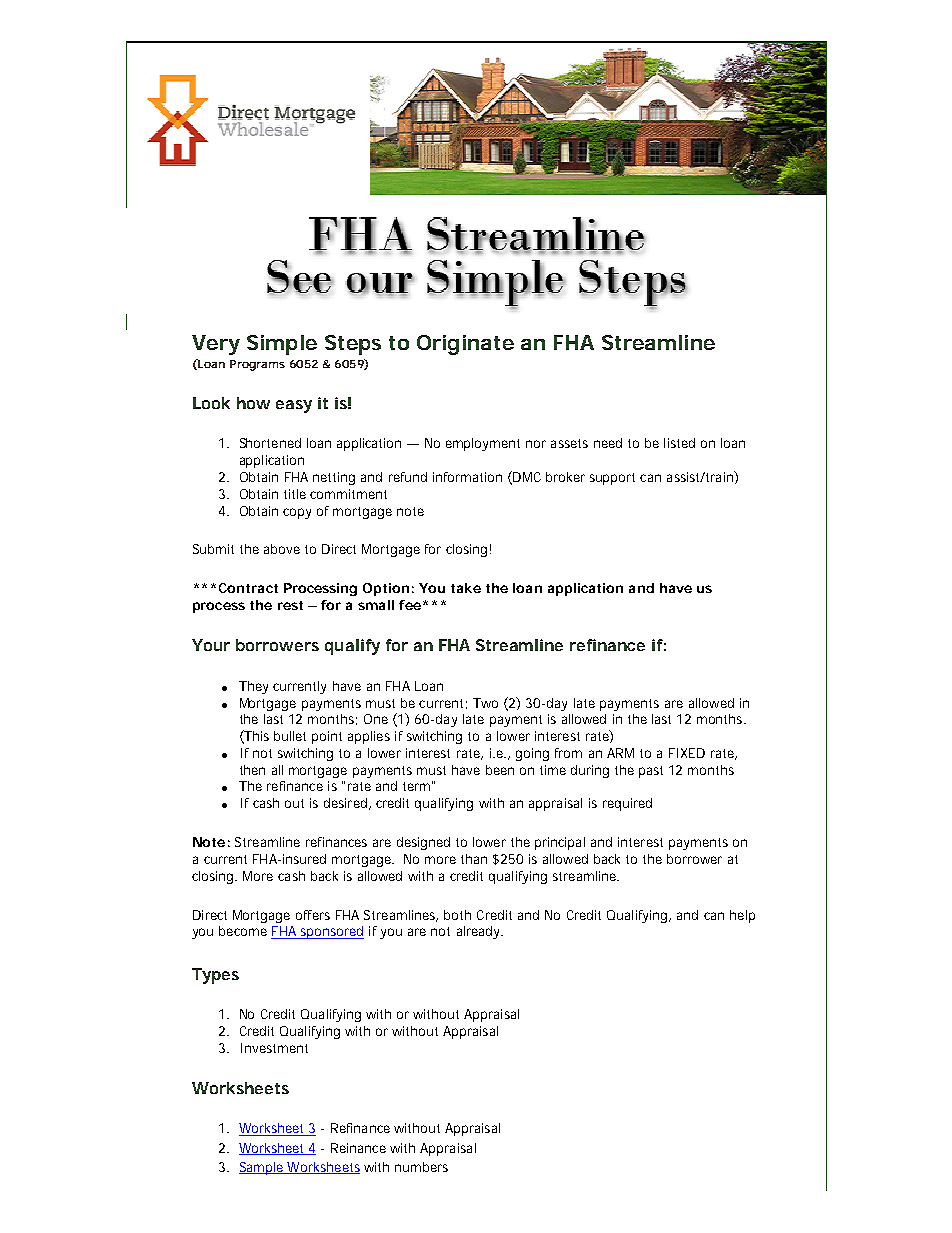  Describe the element at coordinates (474, 859) in the screenshot. I see `than` at that location.
